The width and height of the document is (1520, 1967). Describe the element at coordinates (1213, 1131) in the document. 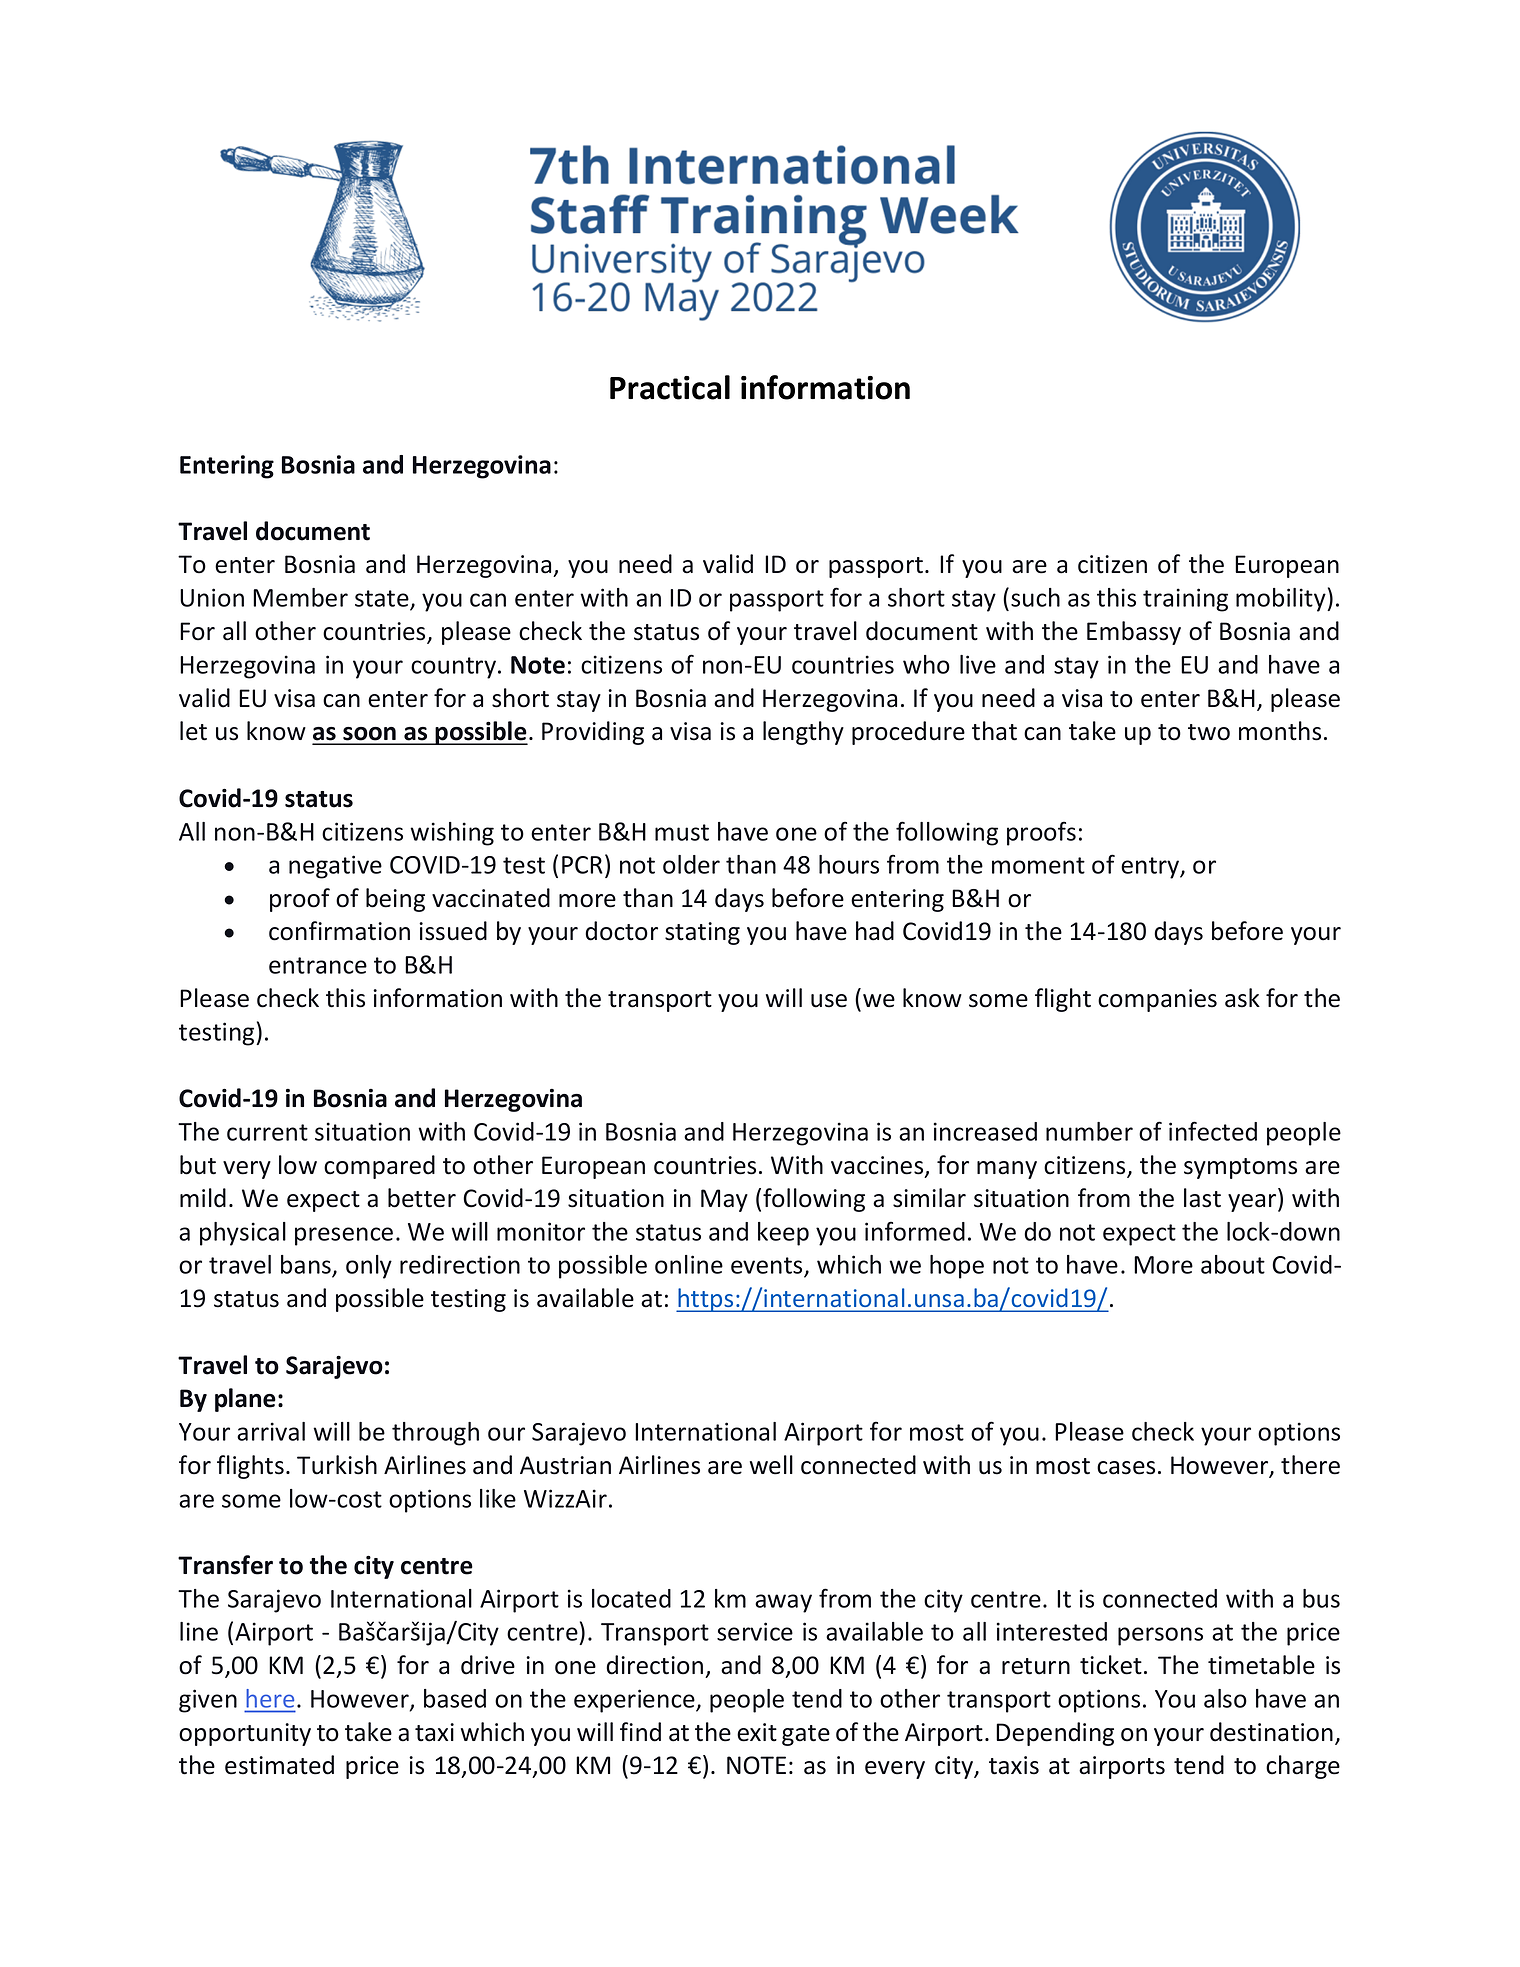

I see `infected` at that location.
